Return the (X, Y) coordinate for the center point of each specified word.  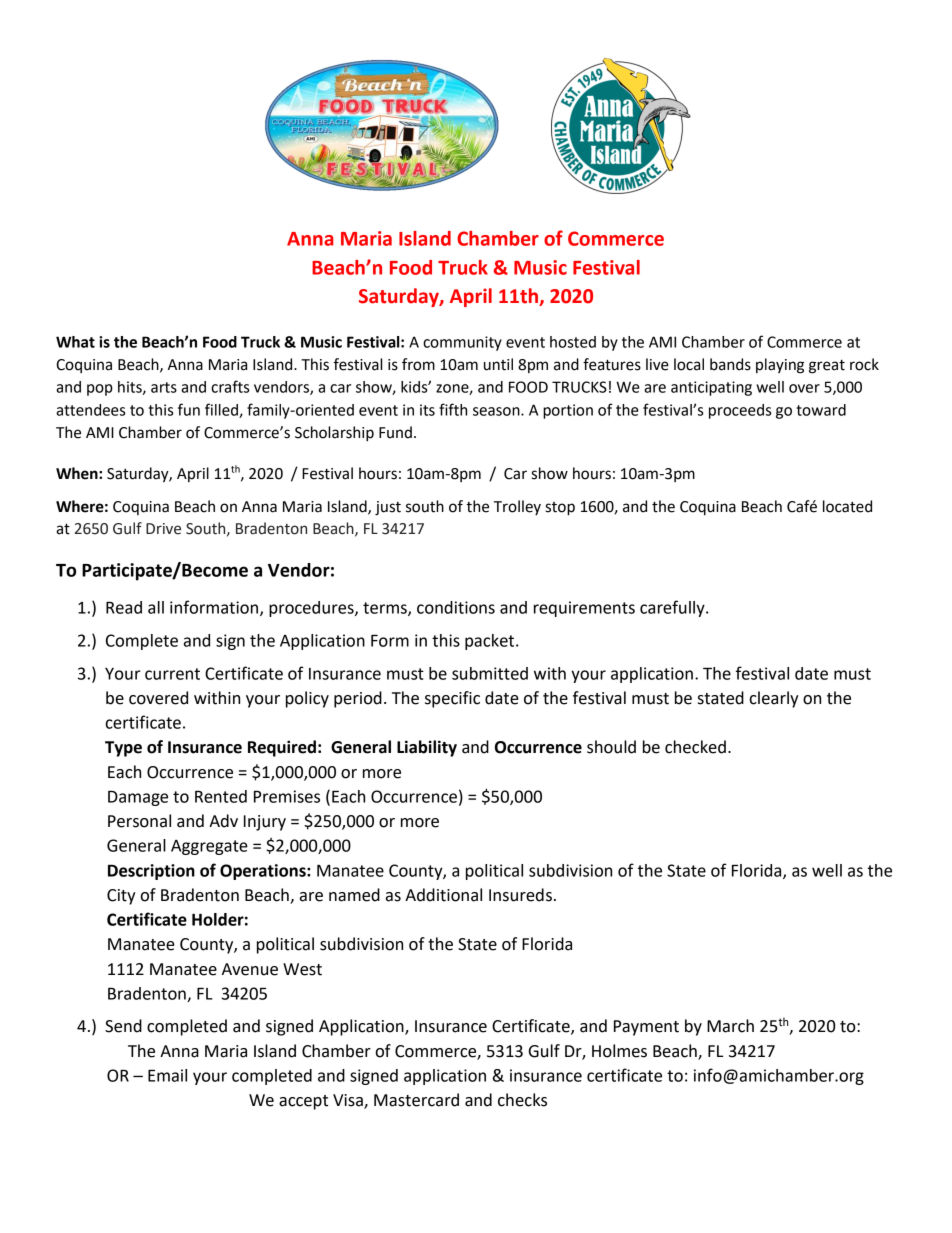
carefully (673, 608)
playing (780, 366)
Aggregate (209, 847)
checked (695, 747)
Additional (443, 895)
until (498, 364)
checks (522, 1100)
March (730, 1026)
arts (164, 387)
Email (167, 1075)
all (156, 607)
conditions (456, 607)
